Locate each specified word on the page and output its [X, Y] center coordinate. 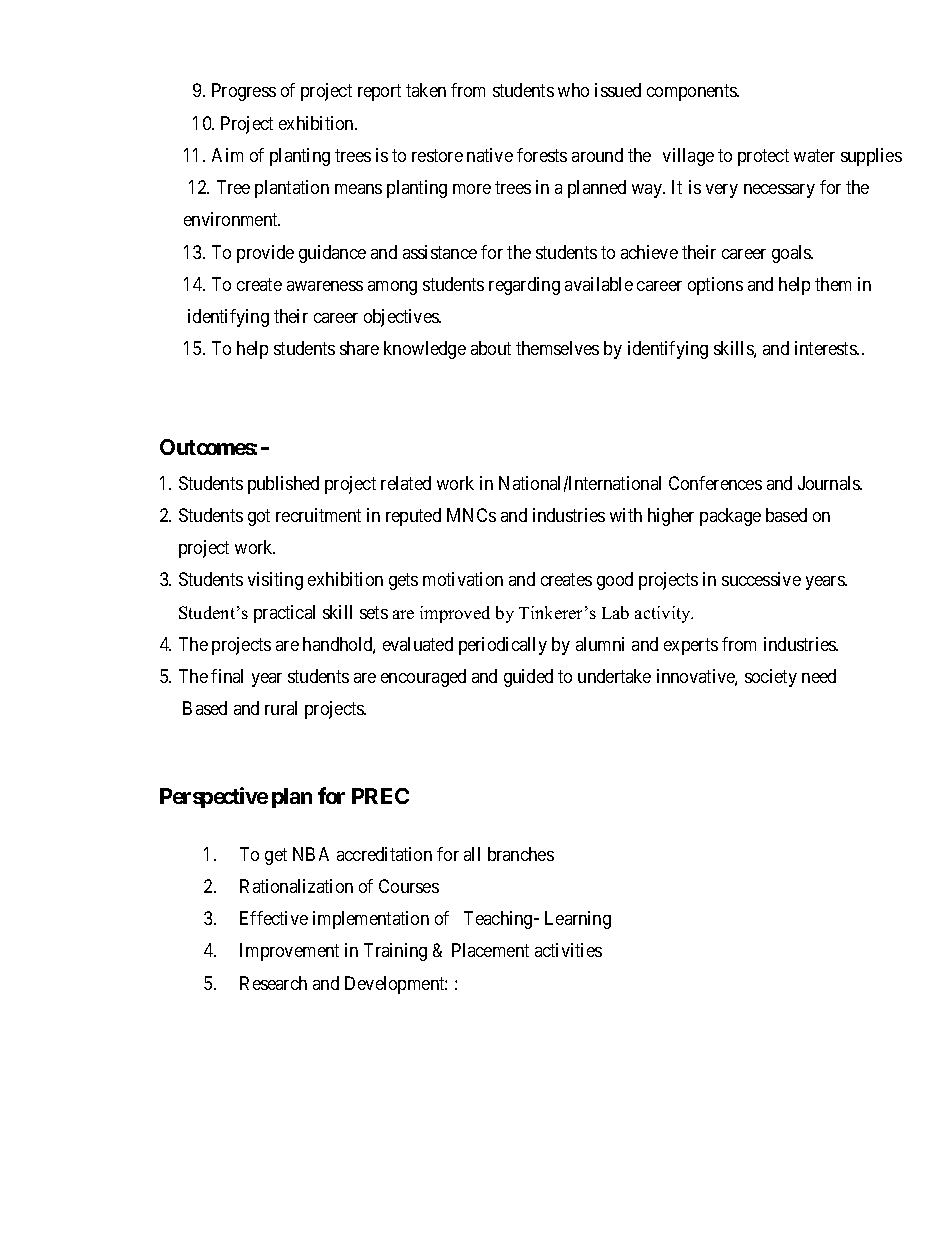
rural [281, 708]
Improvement [289, 952]
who [573, 90]
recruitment [318, 515]
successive [761, 579]
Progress [244, 92]
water [814, 155]
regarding [524, 286]
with [626, 515]
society [771, 678]
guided [528, 678]
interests [826, 348]
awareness [325, 286]
